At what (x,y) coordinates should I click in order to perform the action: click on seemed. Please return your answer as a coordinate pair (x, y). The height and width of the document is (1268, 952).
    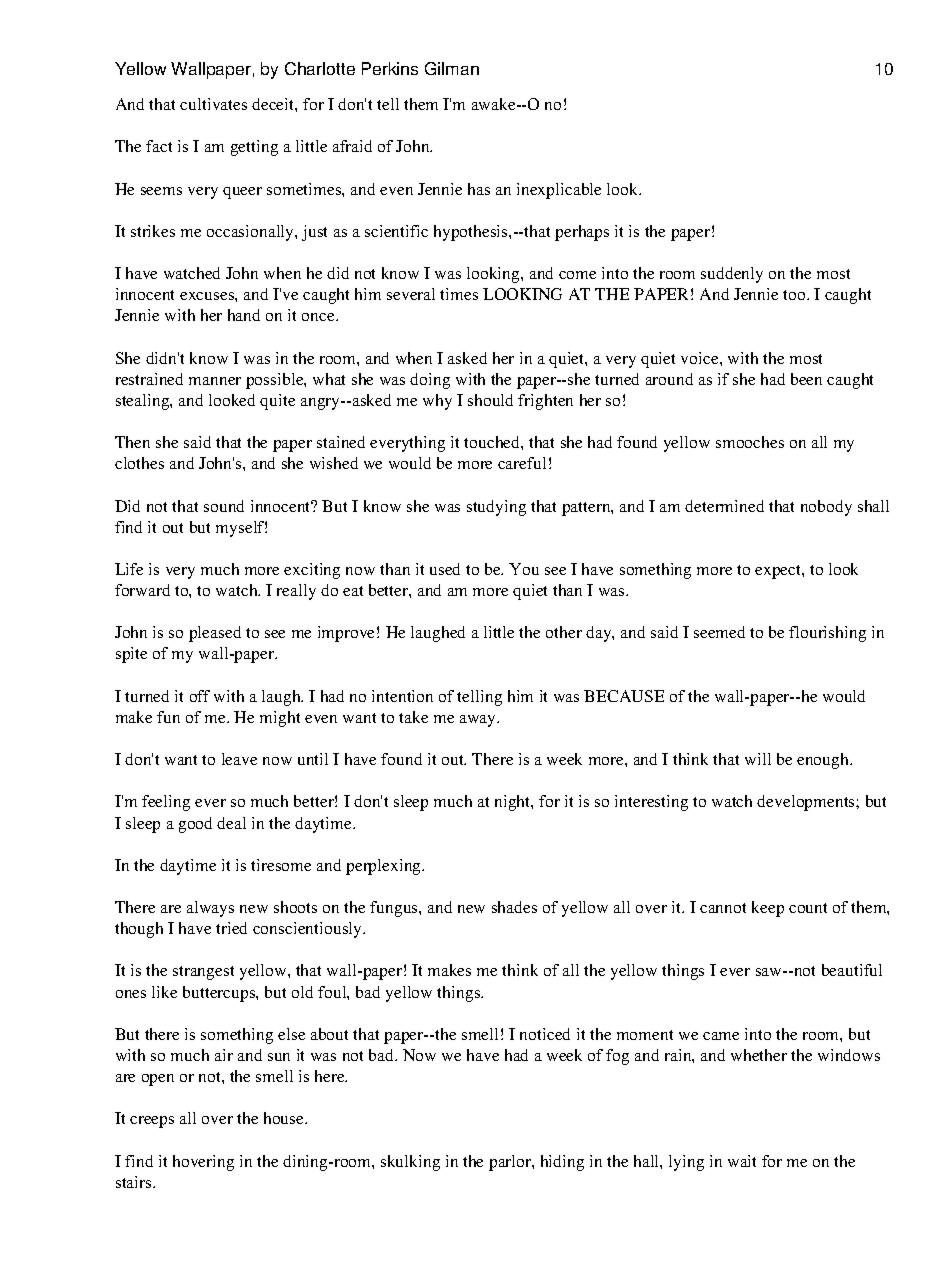
    Looking at the image, I should click on (719, 632).
